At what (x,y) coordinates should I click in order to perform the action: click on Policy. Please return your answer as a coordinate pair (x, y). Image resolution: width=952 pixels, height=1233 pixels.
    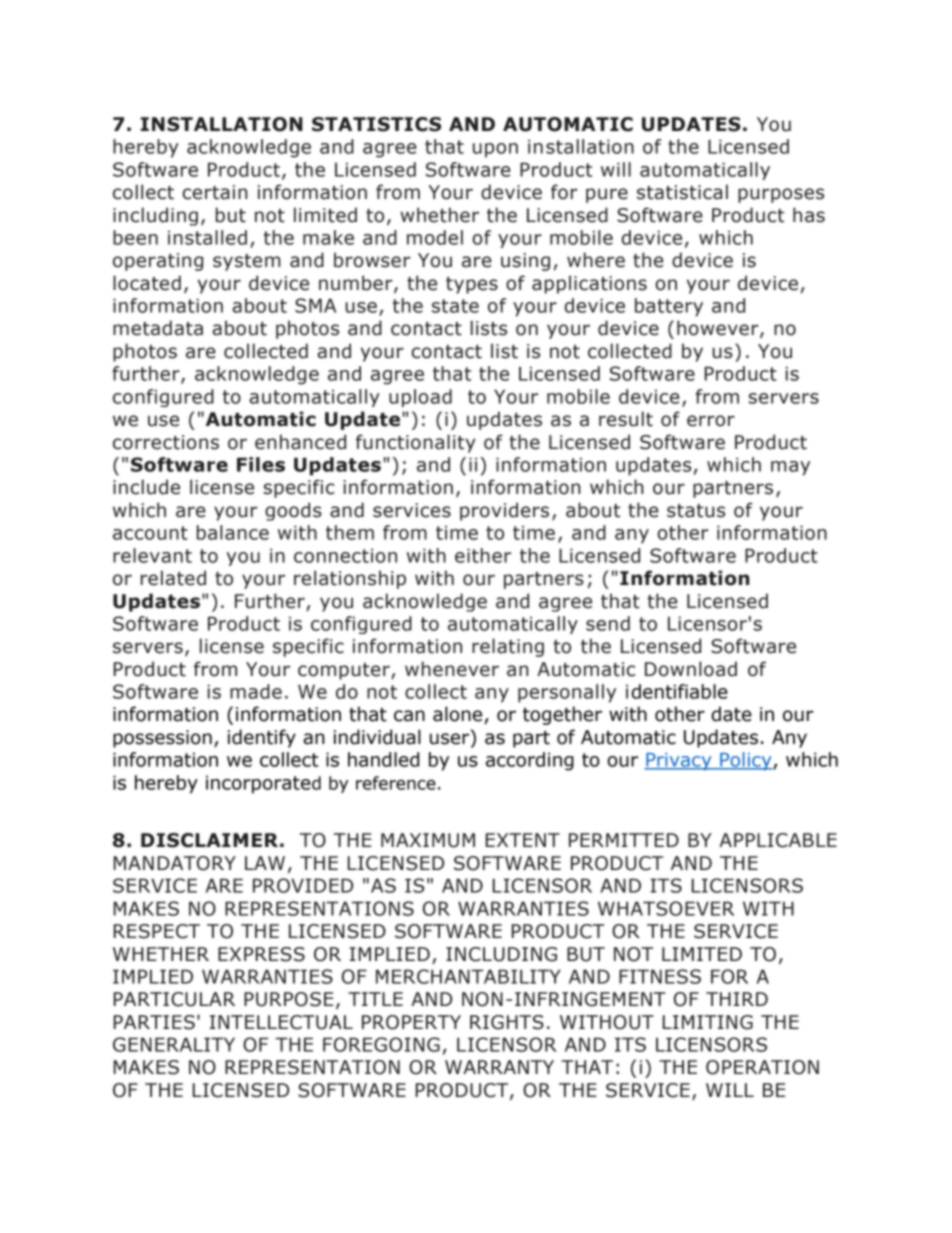
    Looking at the image, I should click on (746, 761).
